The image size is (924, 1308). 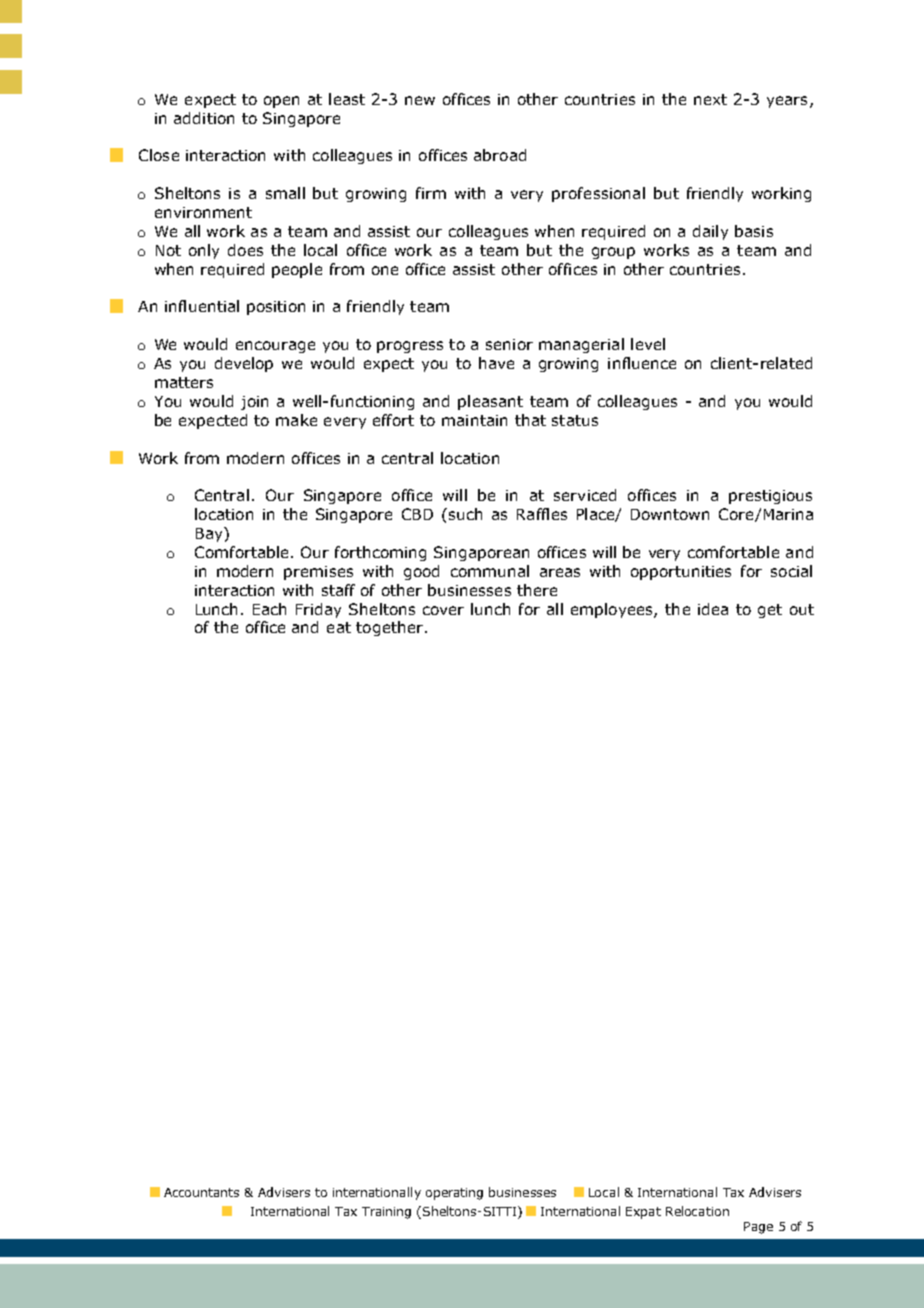 What do you see at coordinates (269, 609) in the document?
I see `Each` at bounding box center [269, 609].
